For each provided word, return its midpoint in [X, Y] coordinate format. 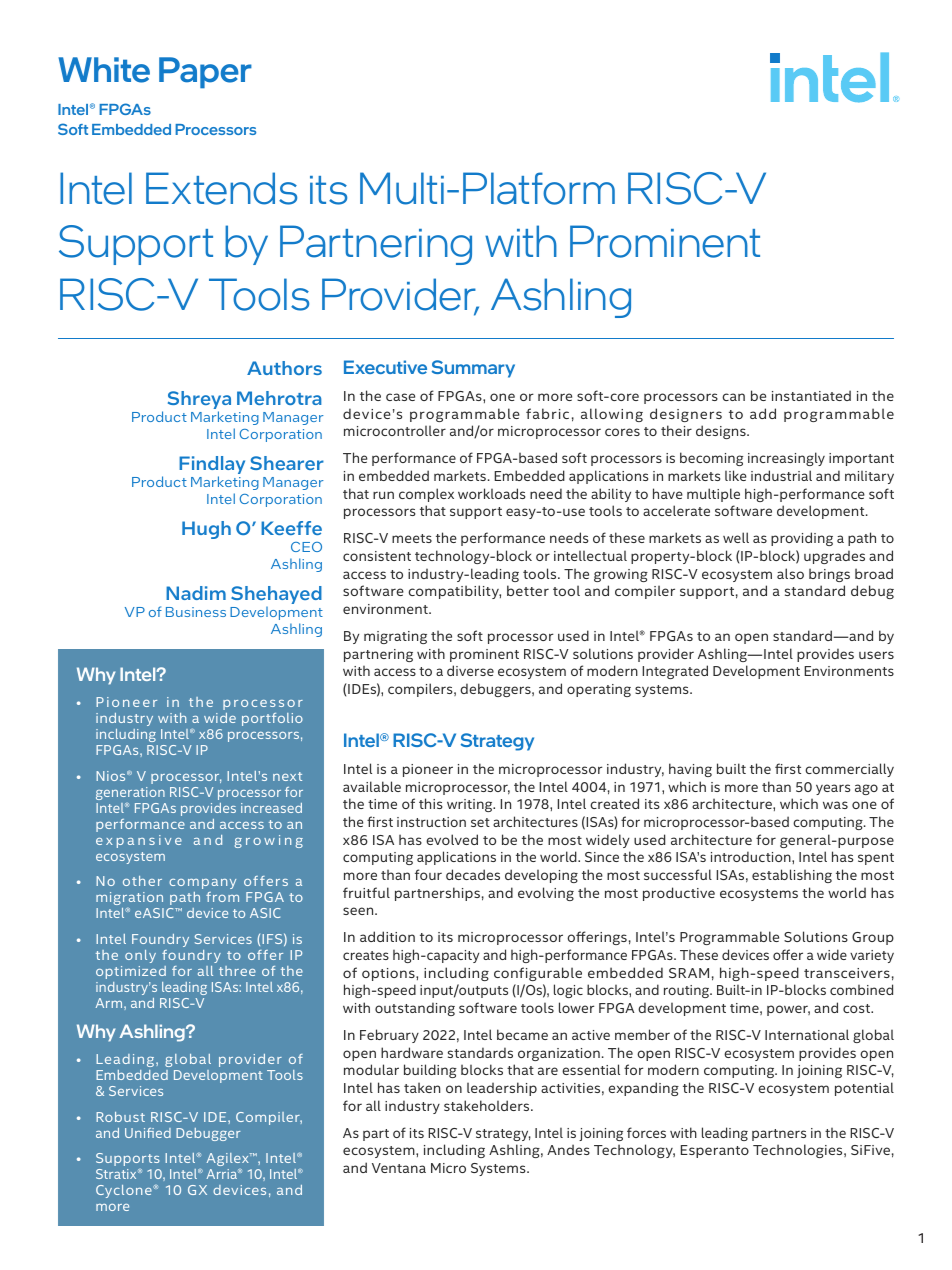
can [733, 397]
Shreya [199, 401]
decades [473, 874]
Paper [205, 73]
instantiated [811, 395]
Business [196, 612]
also [790, 573]
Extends [221, 188]
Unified [148, 1133]
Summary [473, 369]
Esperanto [715, 1151]
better [528, 590]
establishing [792, 876]
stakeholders [488, 1105]
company [202, 886]
